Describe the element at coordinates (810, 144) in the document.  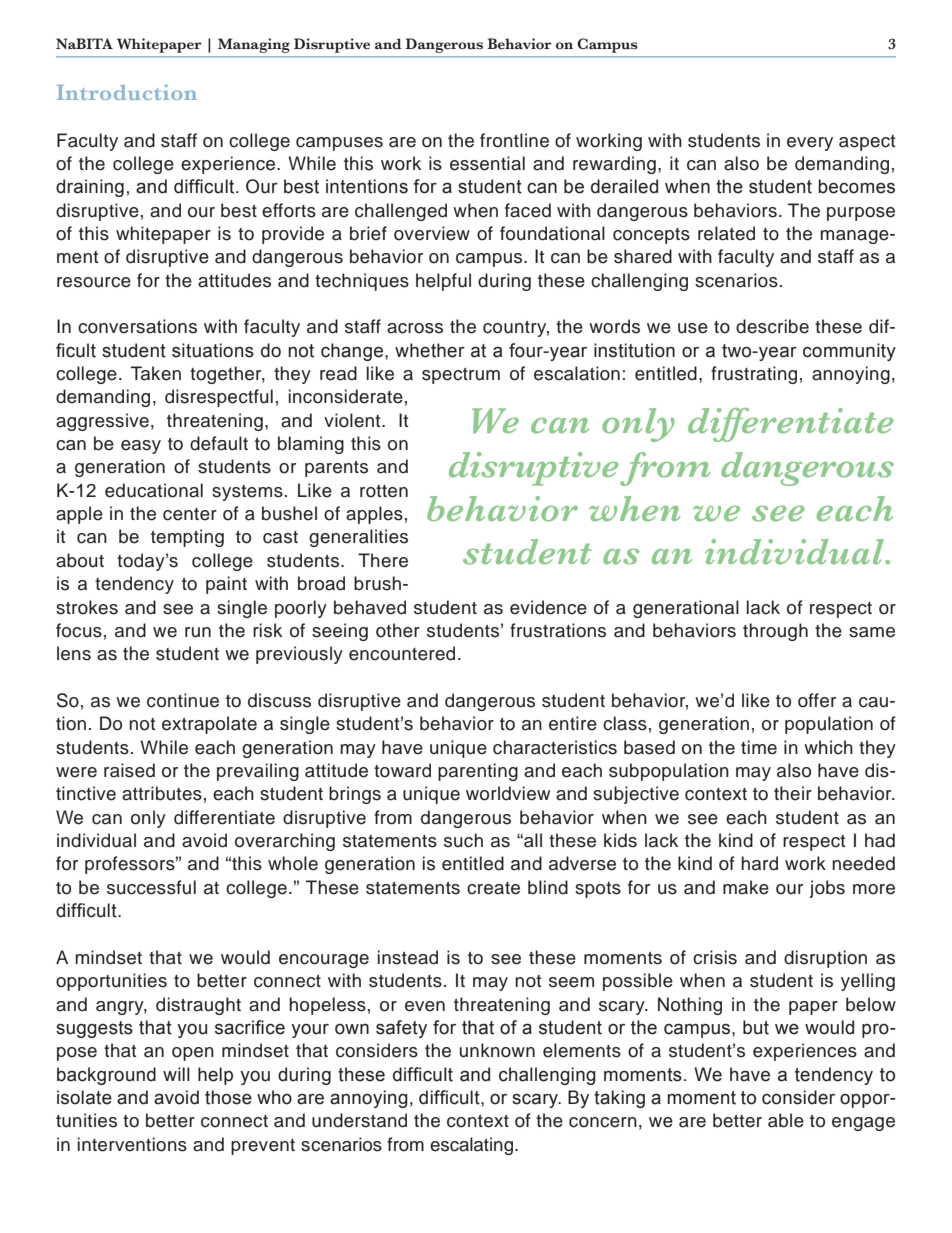
I see `every` at that location.
